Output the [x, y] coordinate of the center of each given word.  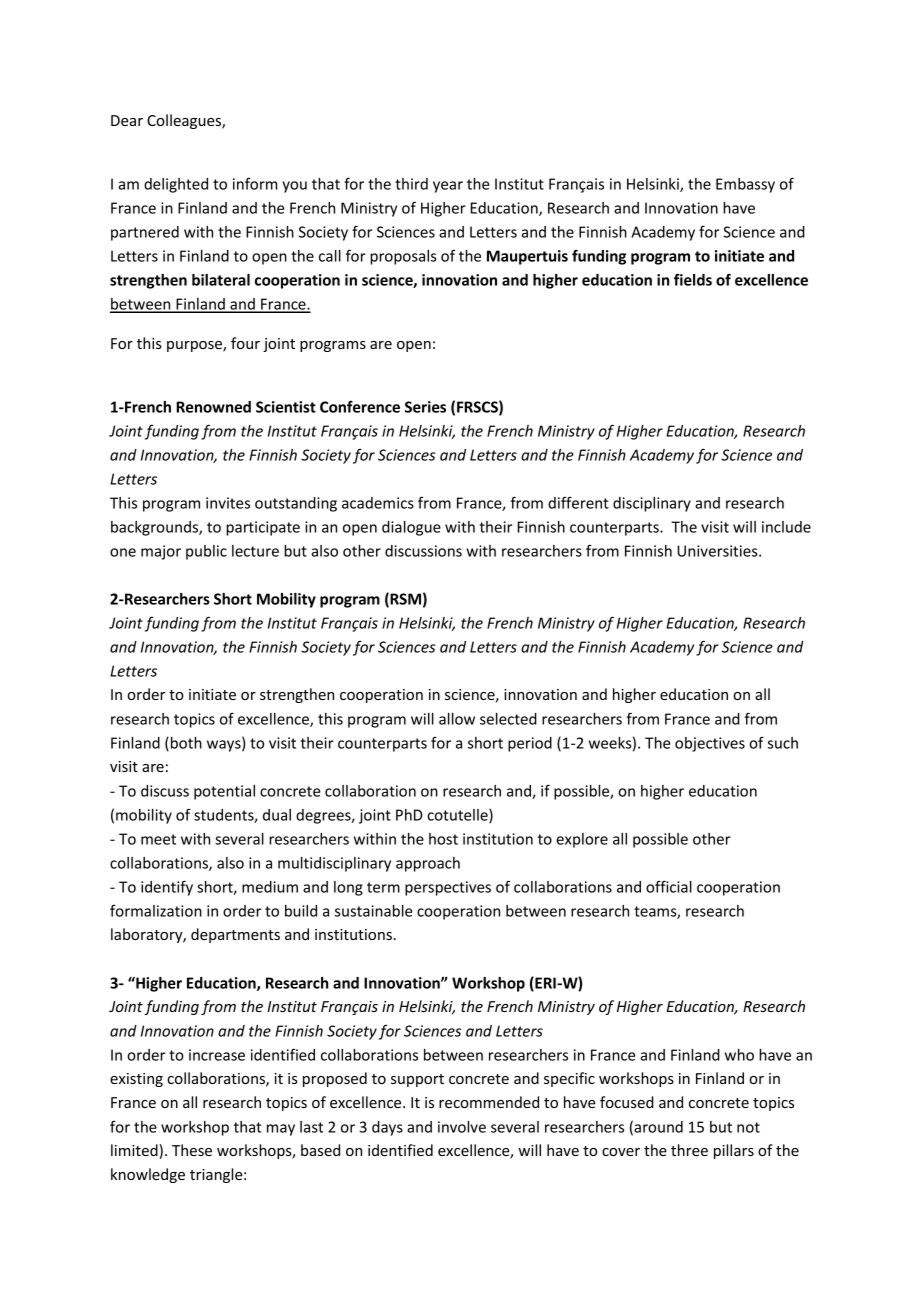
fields [693, 279]
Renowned [213, 407]
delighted [176, 185]
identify [167, 888]
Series [425, 407]
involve [462, 1127]
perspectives [448, 888]
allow [457, 719]
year [448, 187]
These [192, 1150]
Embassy [745, 185]
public [206, 552]
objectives [710, 744]
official [669, 886]
